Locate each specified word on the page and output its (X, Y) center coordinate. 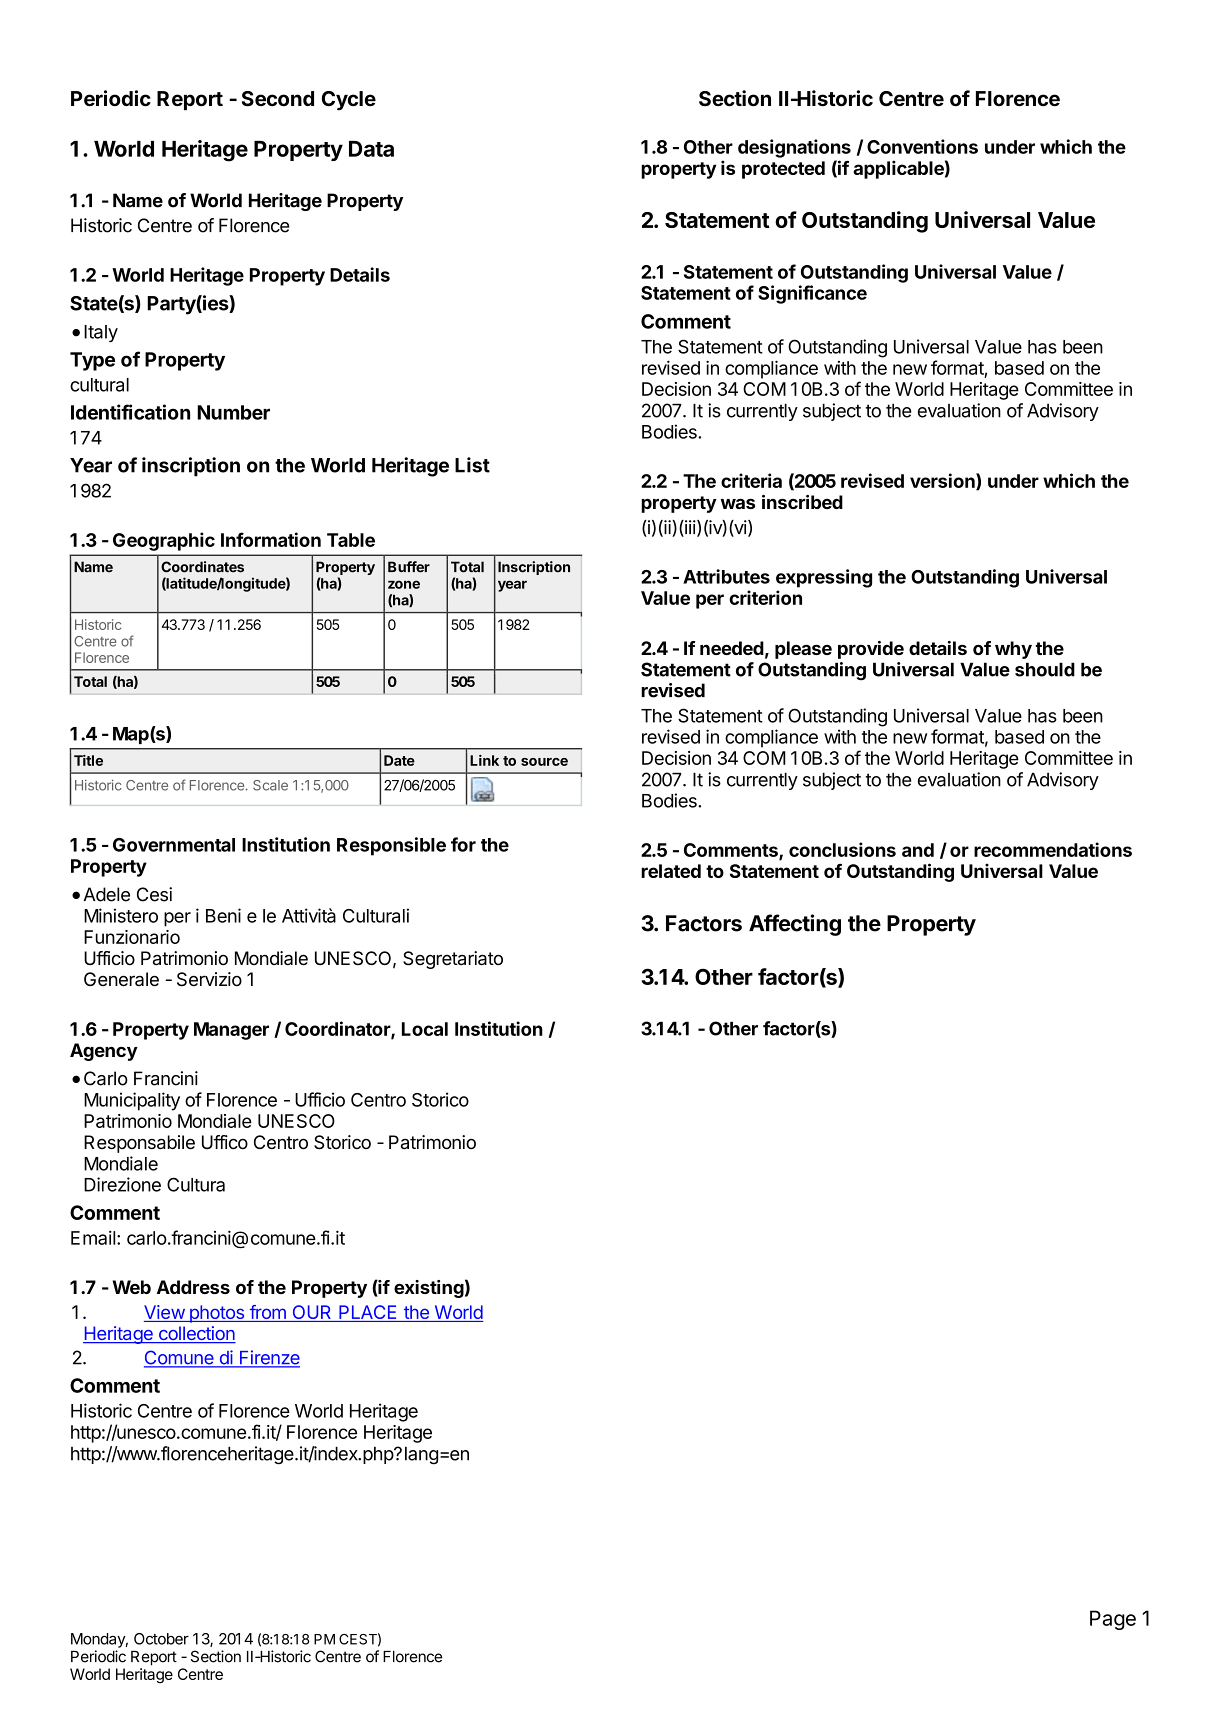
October (161, 1639)
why (1013, 650)
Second (278, 99)
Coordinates (202, 567)
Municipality (132, 1101)
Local (425, 1029)
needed (732, 648)
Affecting (795, 925)
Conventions (922, 146)
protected (783, 170)
